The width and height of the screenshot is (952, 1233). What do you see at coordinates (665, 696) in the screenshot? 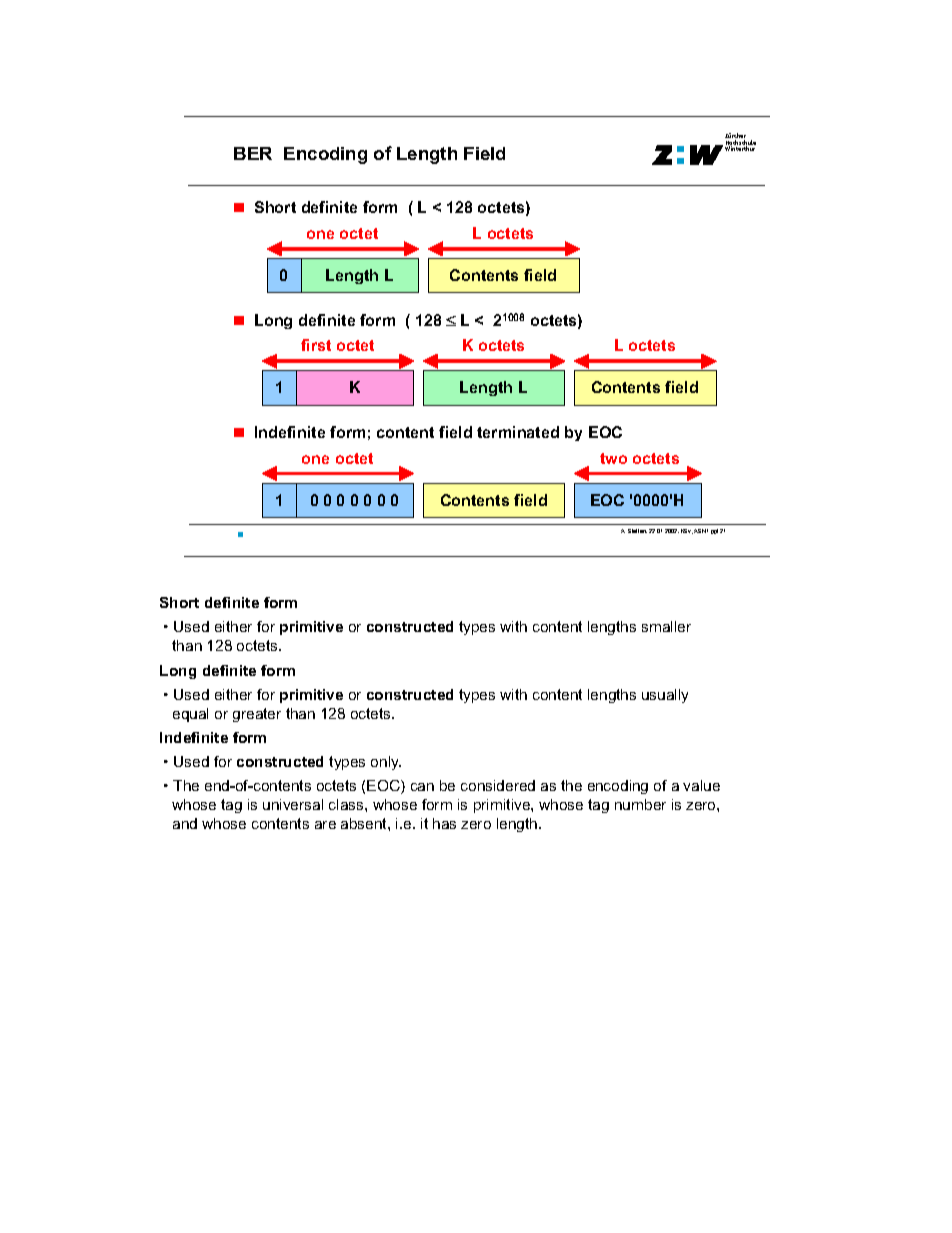
I see `usually` at bounding box center [665, 696].
